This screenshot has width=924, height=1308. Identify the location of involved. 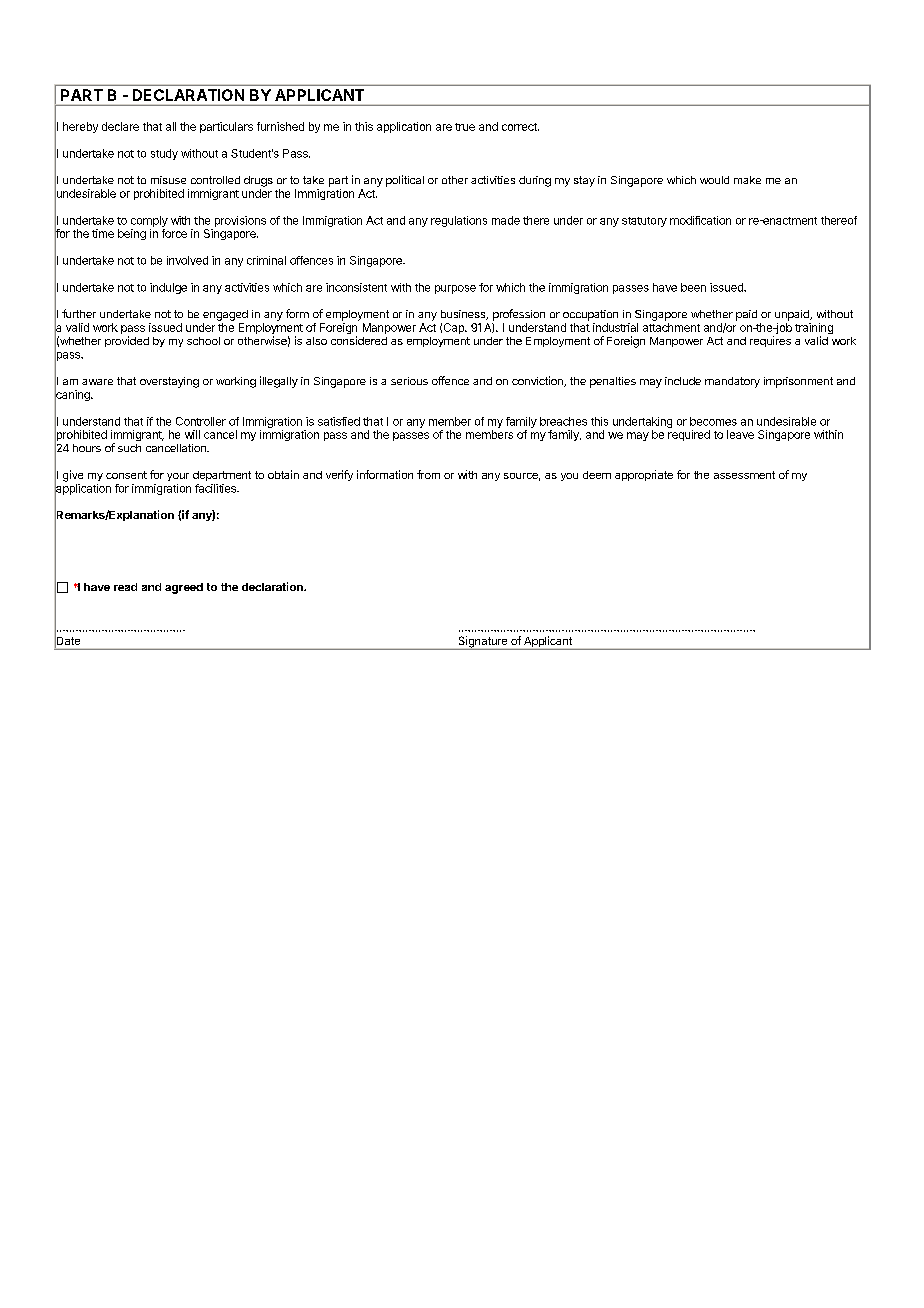
(187, 260).
